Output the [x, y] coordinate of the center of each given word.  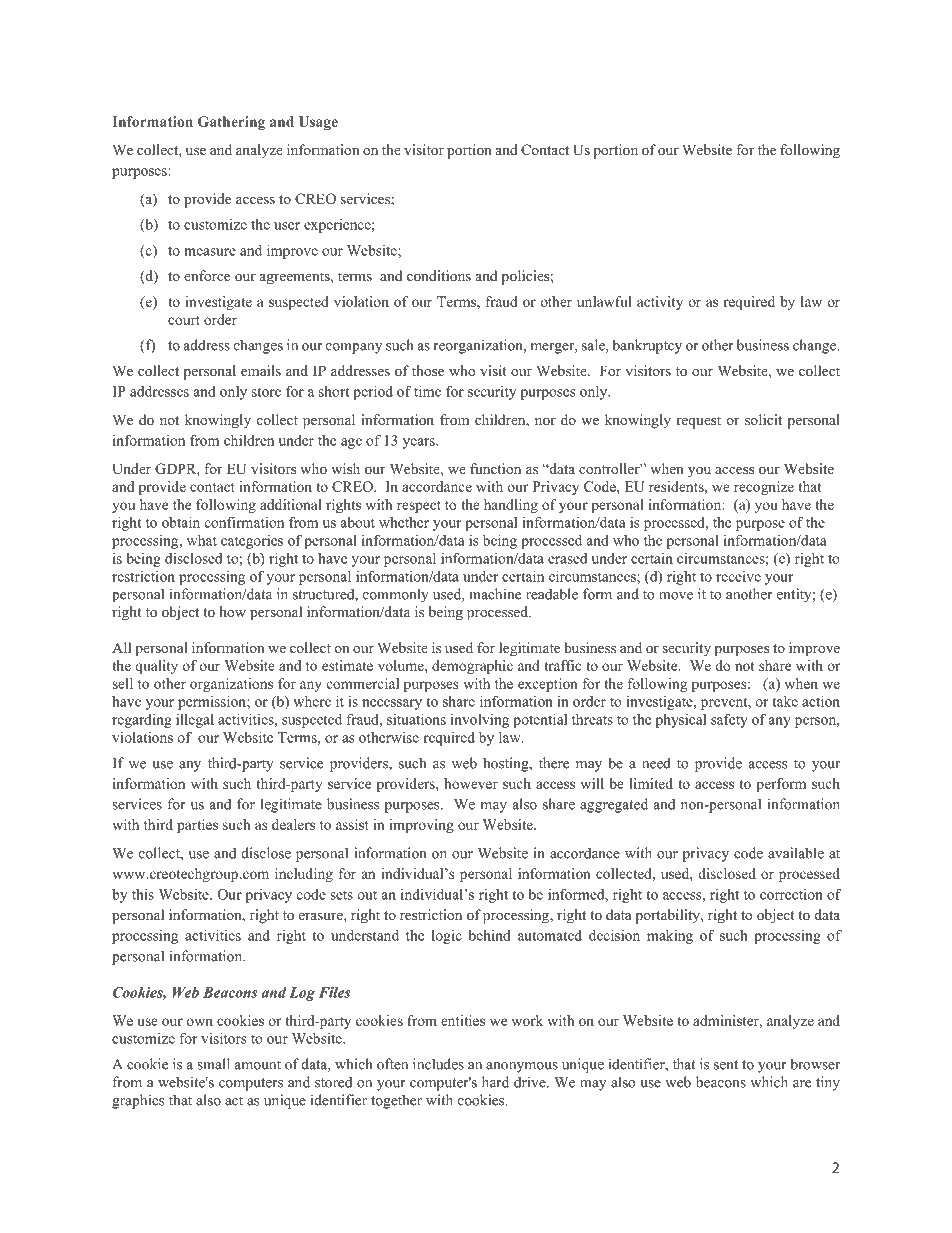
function [495, 468]
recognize [764, 488]
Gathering [231, 123]
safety [729, 720]
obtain [181, 522]
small [213, 1064]
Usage [318, 123]
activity [660, 303]
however [471, 783]
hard [495, 1082]
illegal [195, 721]
